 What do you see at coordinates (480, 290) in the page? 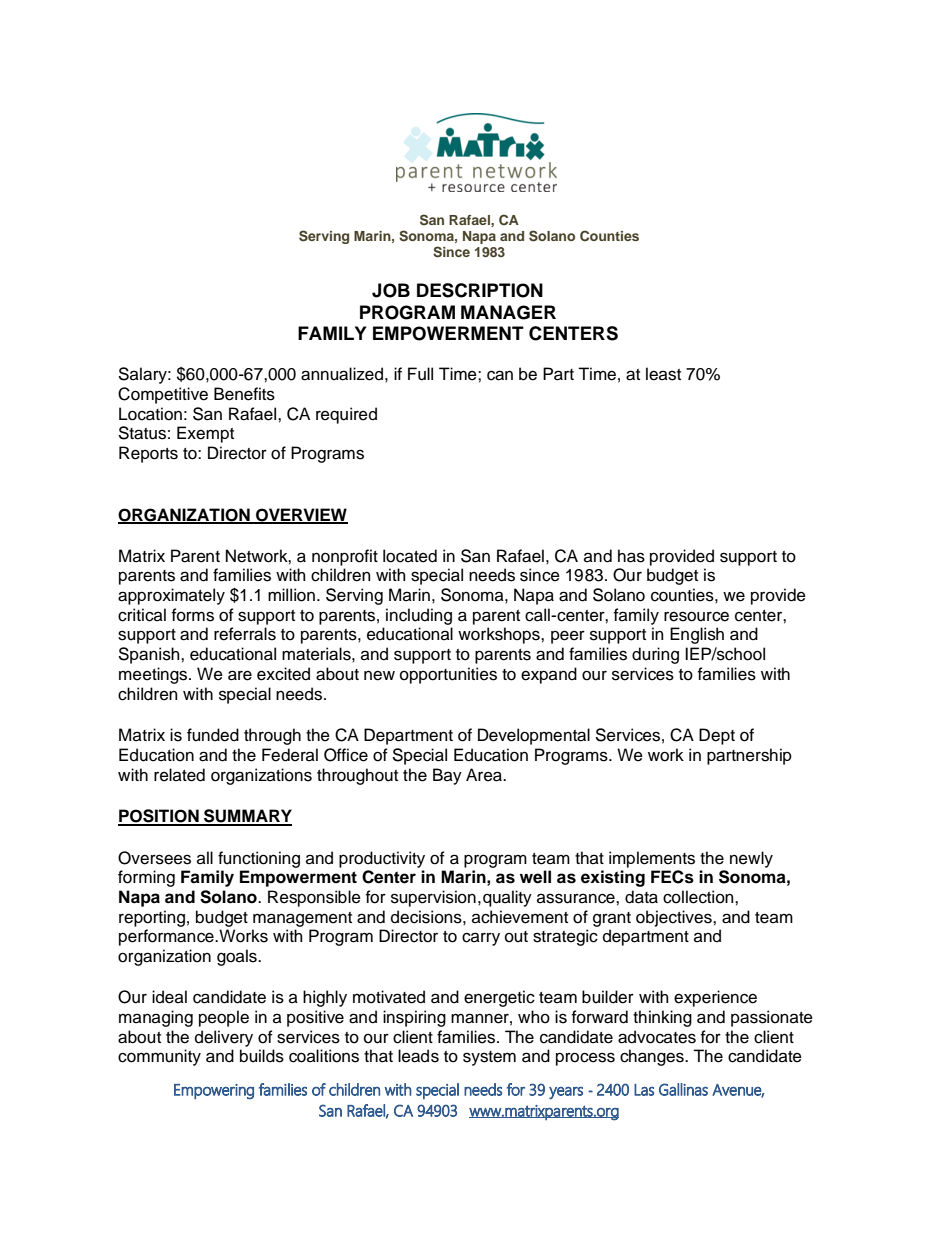
I see `DESCRIPTION` at bounding box center [480, 290].
